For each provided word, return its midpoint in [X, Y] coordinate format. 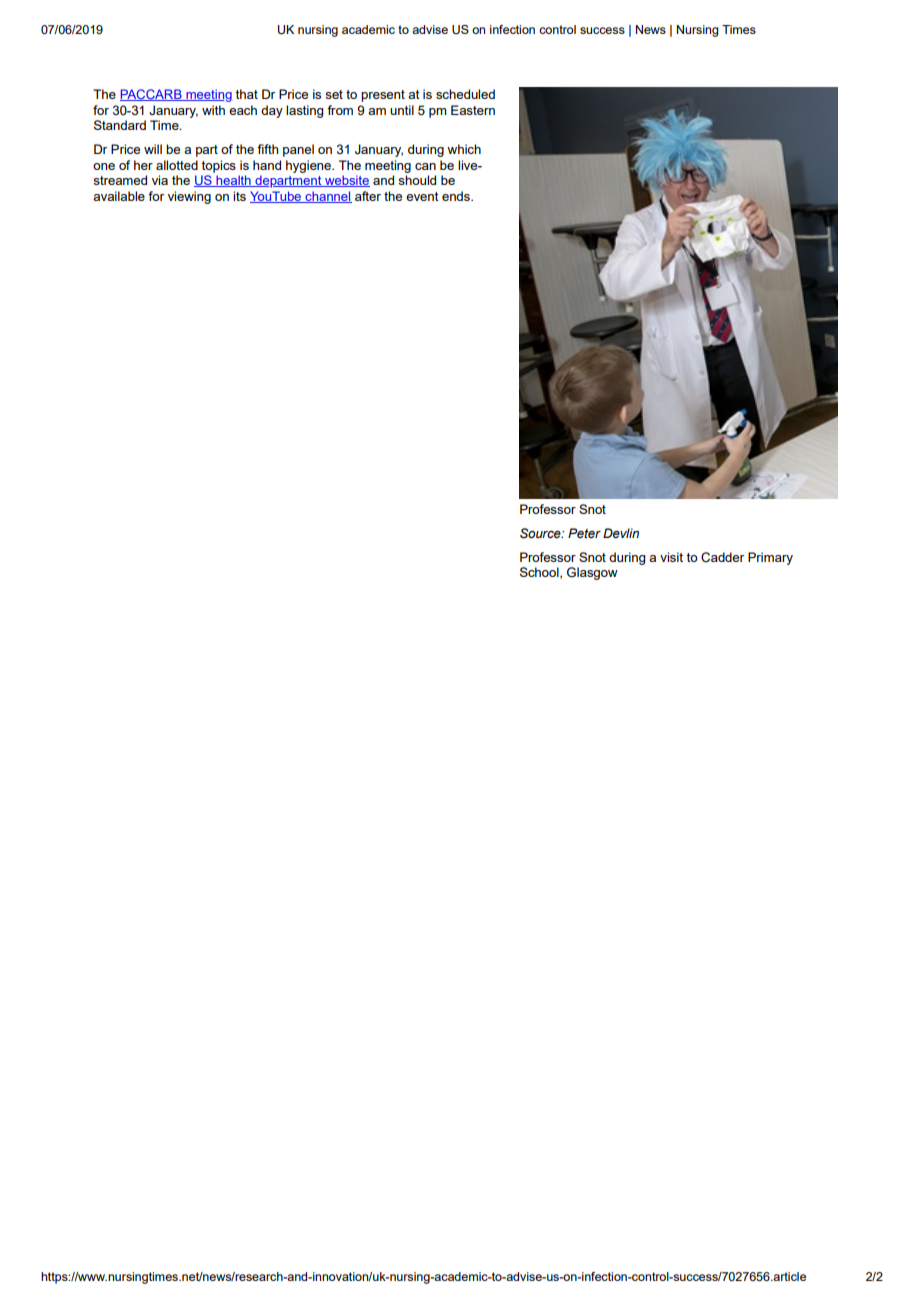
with [213, 110]
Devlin [621, 533]
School [540, 573]
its [239, 196]
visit [671, 557]
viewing [189, 197]
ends [457, 196]
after [368, 196]
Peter [584, 533]
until [402, 110]
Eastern [473, 110]
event [422, 196]
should [417, 180]
